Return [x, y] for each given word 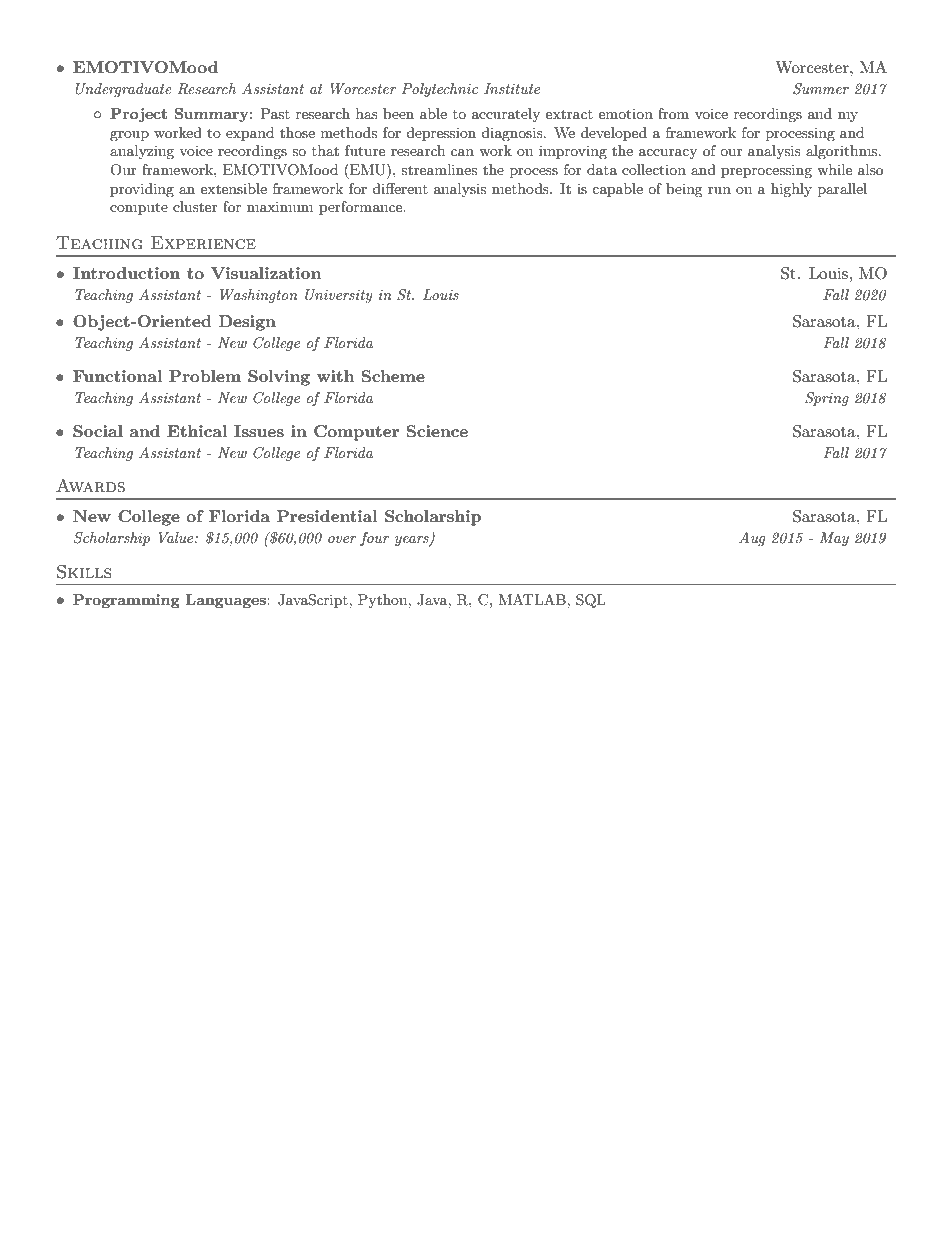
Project [138, 115]
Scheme [393, 376]
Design [247, 323]
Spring [827, 399]
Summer [821, 89]
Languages [227, 601]
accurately [506, 115]
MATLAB [533, 599]
